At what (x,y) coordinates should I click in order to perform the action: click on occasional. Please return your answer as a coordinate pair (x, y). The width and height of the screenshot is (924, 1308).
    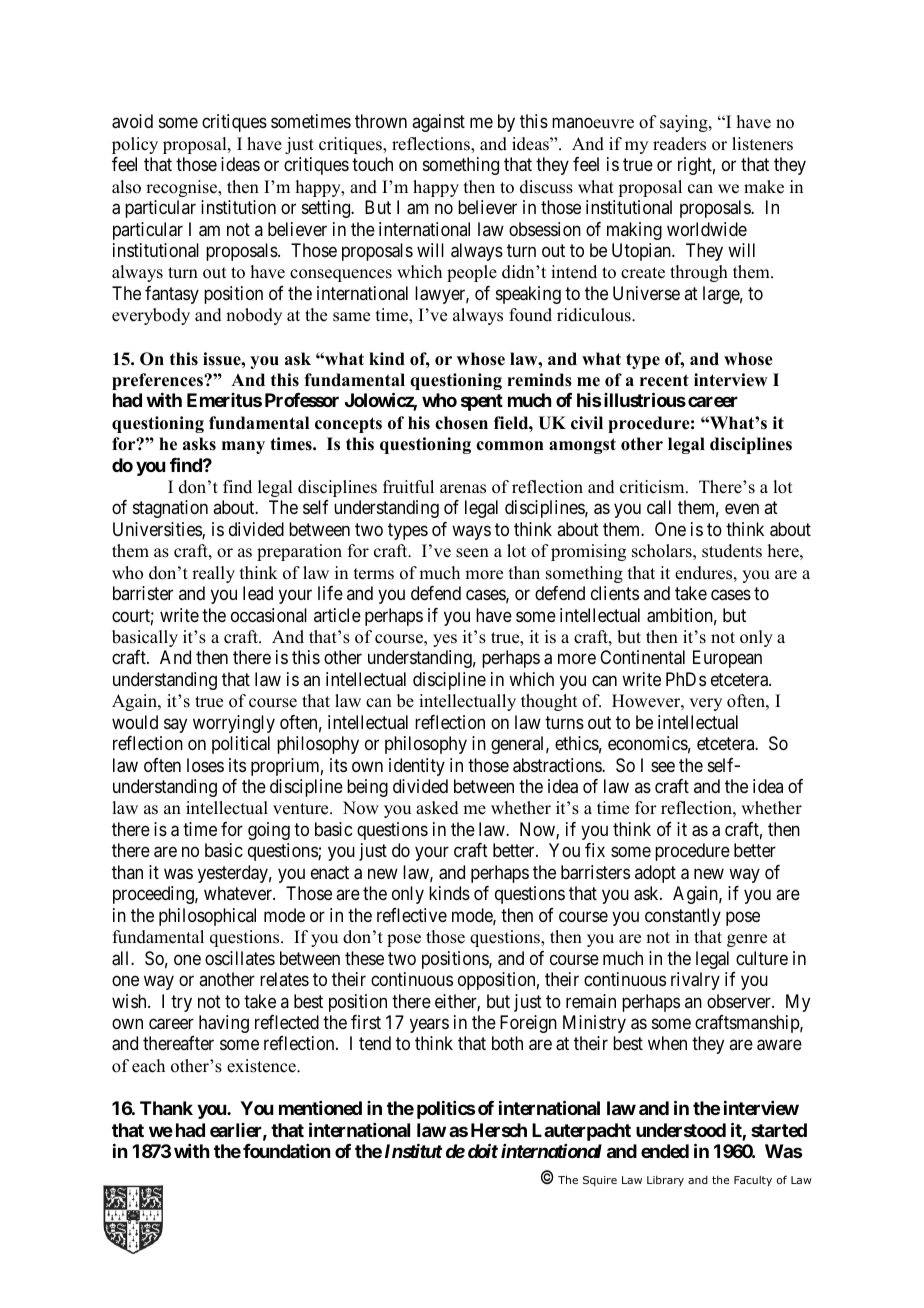
    Looking at the image, I should click on (269, 615).
